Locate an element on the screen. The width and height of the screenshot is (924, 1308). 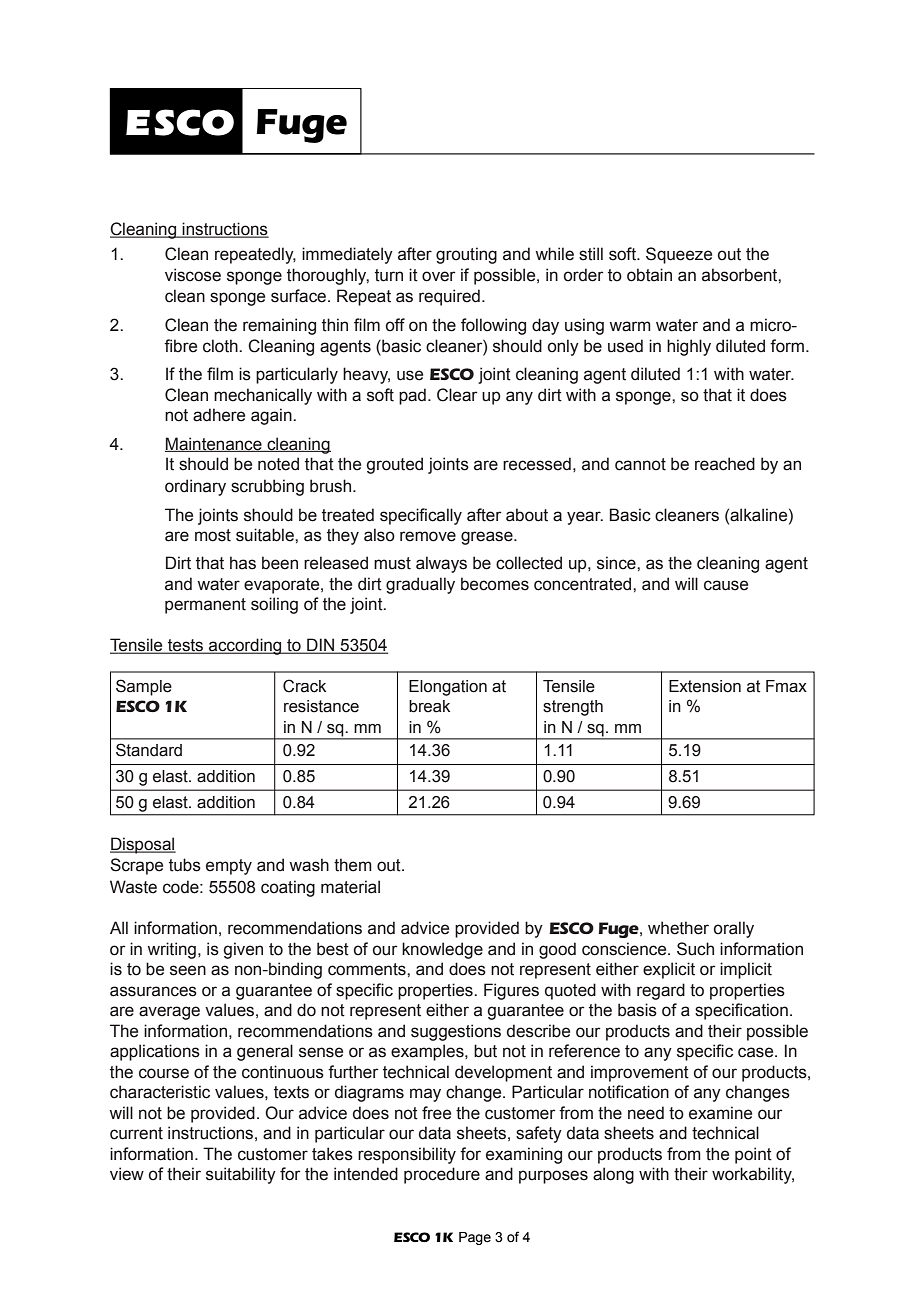
knowledge is located at coordinates (442, 950).
